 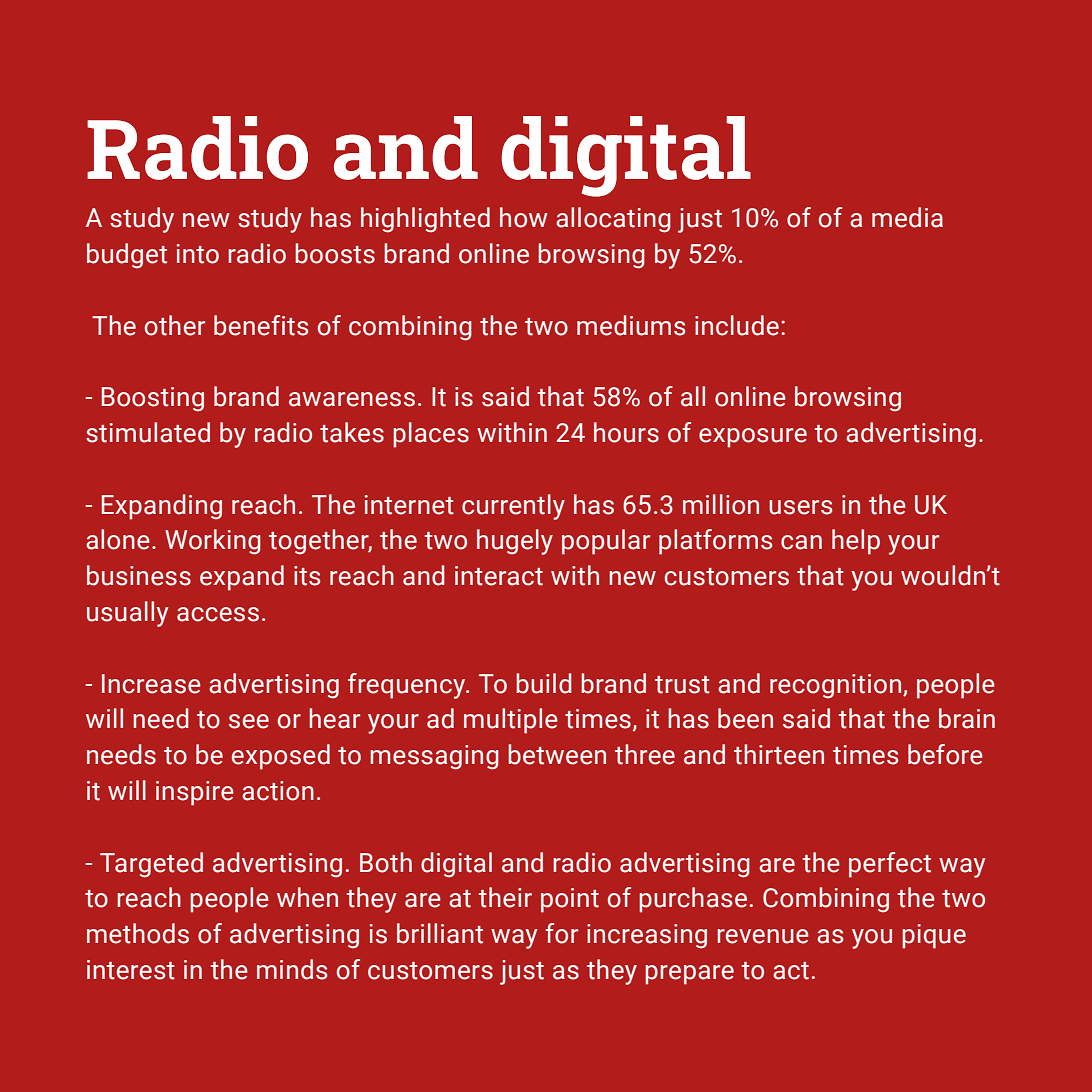 What do you see at coordinates (292, 969) in the screenshot?
I see `minds` at bounding box center [292, 969].
